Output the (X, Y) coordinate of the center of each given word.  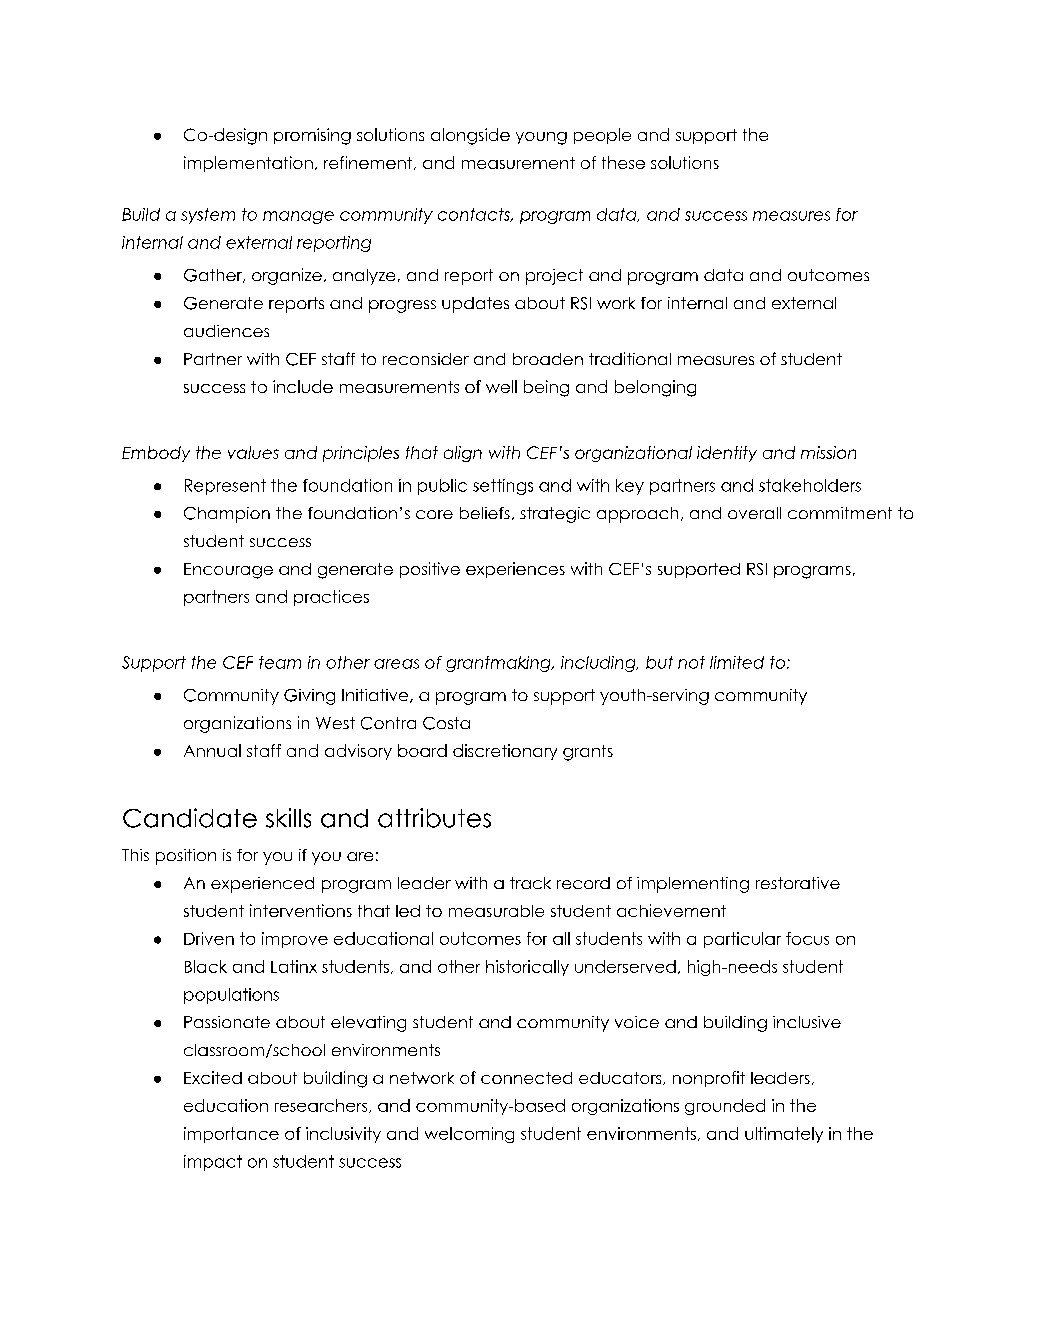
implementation (248, 164)
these (623, 162)
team (280, 662)
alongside (470, 136)
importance (231, 1135)
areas (396, 664)
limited (737, 662)
